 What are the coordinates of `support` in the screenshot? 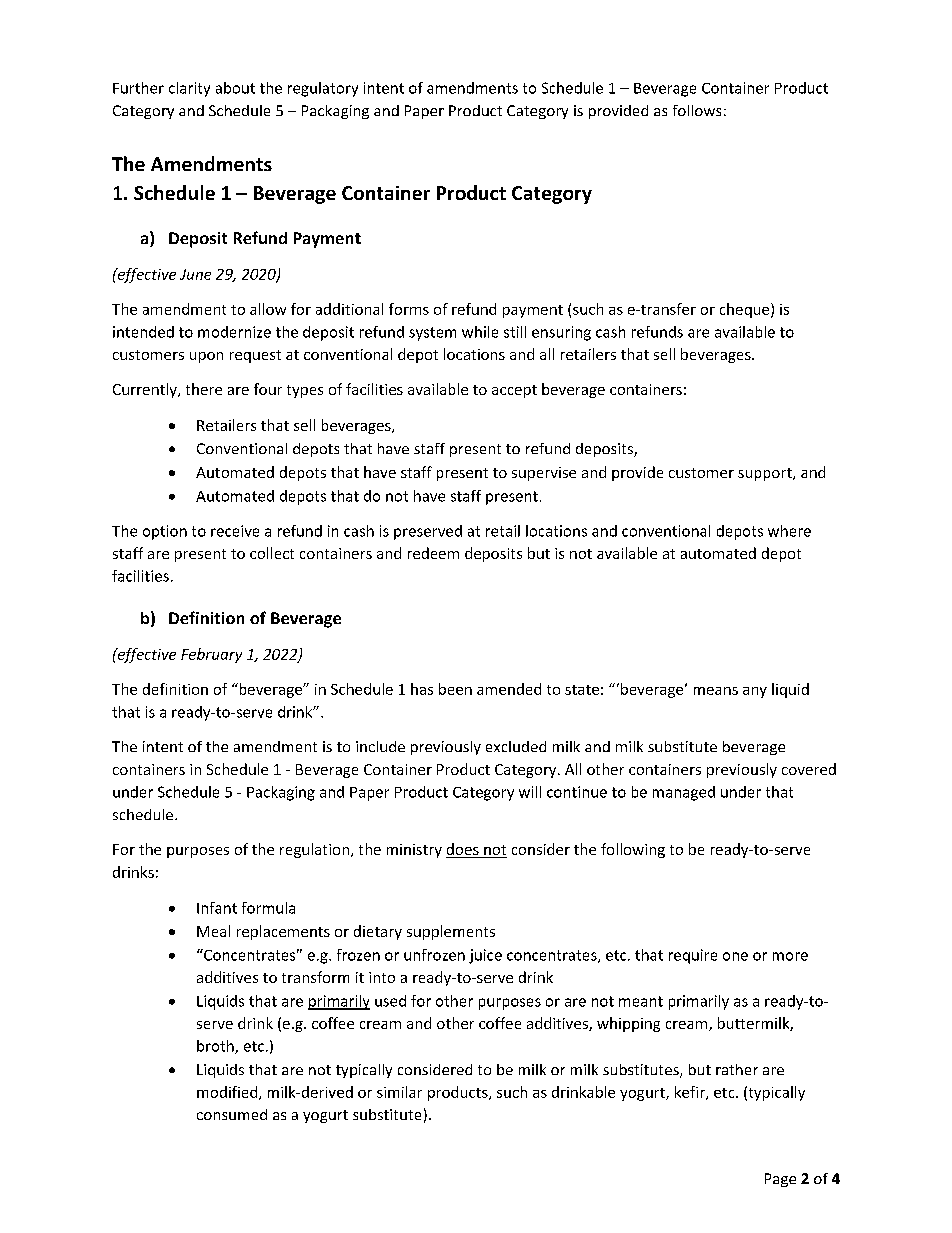 It's located at (766, 474).
